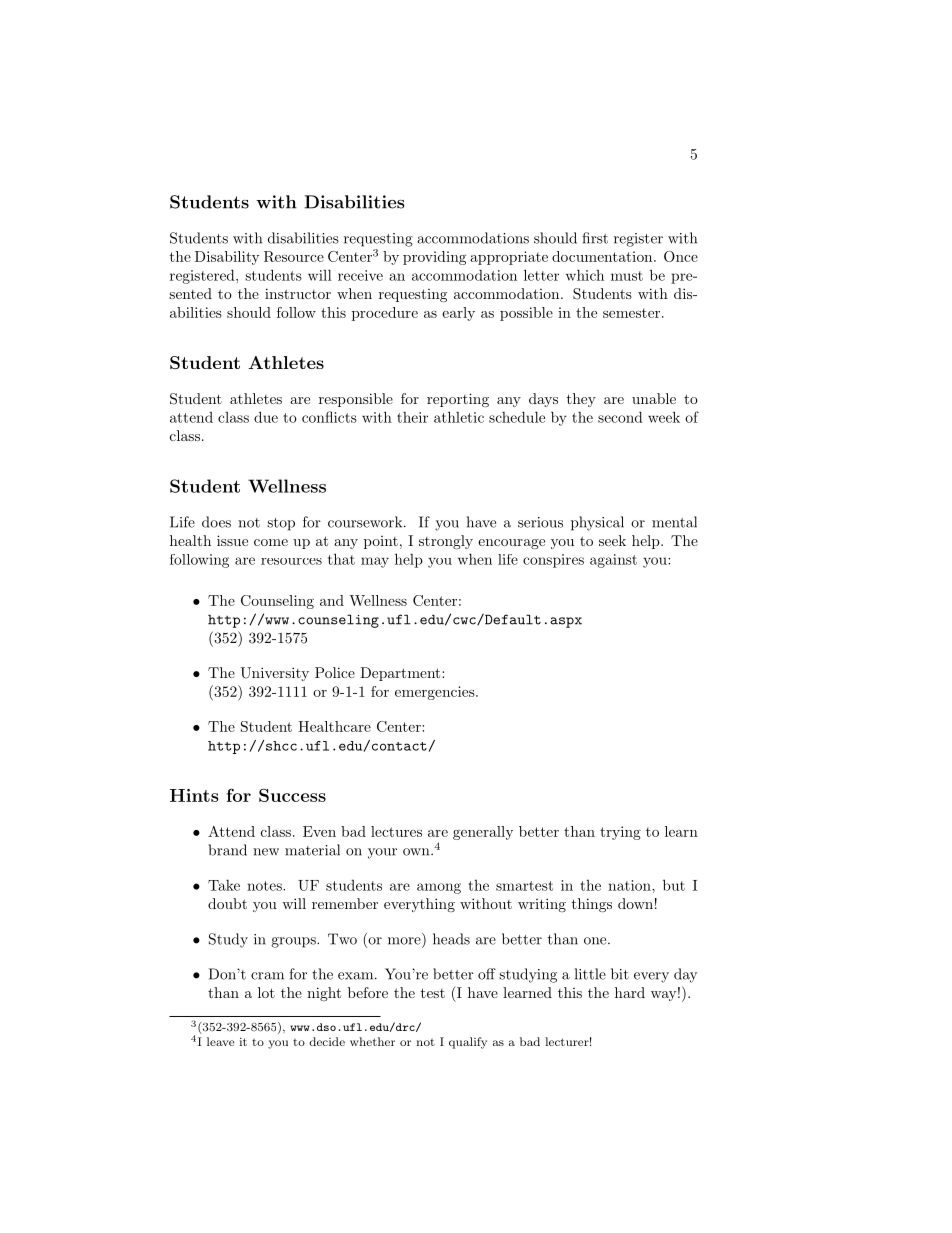 This screenshot has height=1233, width=952. What do you see at coordinates (597, 523) in the screenshot?
I see `physical` at bounding box center [597, 523].
